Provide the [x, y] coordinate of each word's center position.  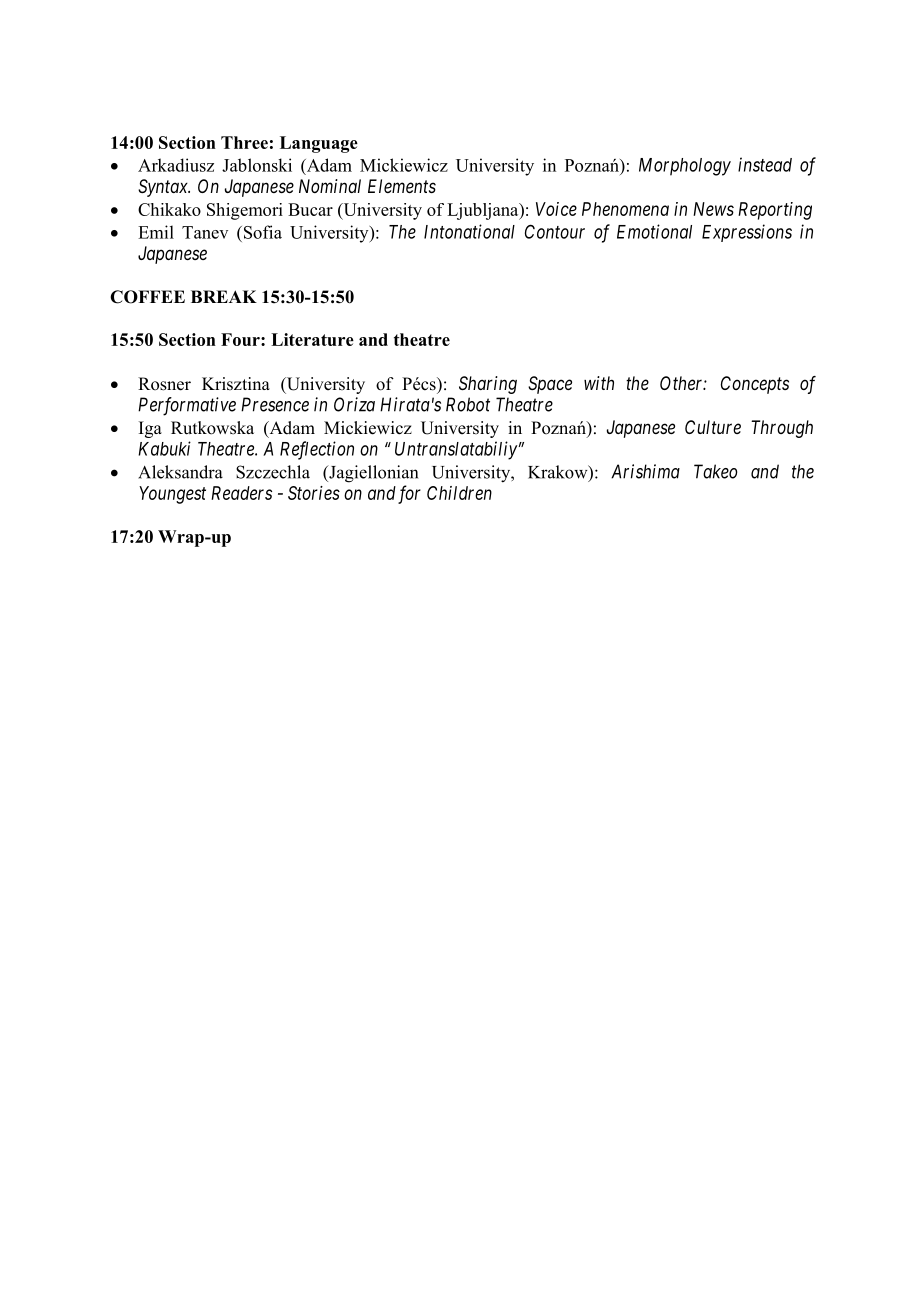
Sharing [488, 385]
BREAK [224, 296]
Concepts [755, 385]
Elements [402, 186]
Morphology [685, 167]
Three [244, 142]
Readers [241, 493]
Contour [555, 231]
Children [459, 493]
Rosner [164, 384]
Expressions [747, 233]
